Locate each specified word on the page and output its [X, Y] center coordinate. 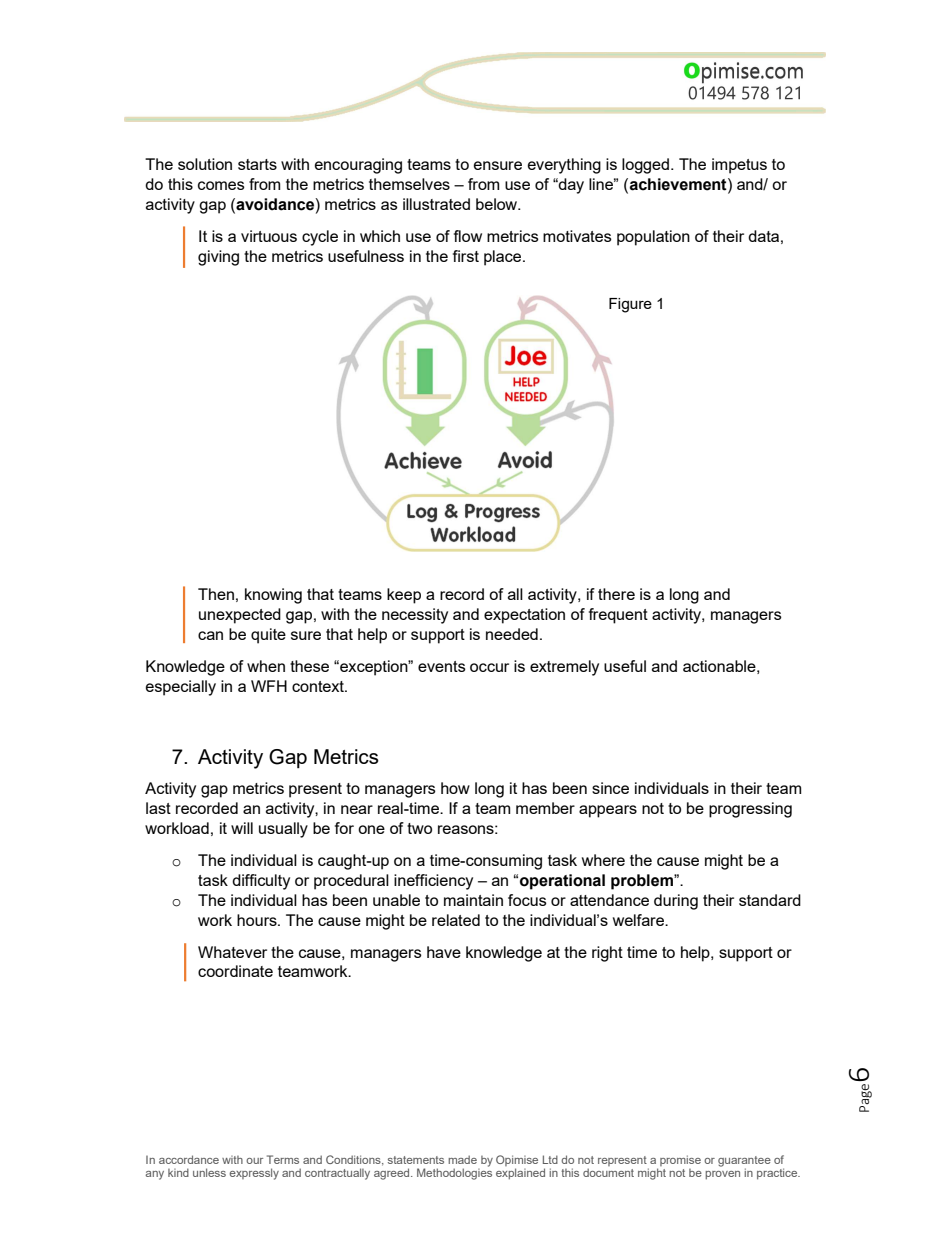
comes [221, 185]
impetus [739, 166]
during [676, 902]
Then [216, 594]
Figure [630, 305]
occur [489, 667]
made [462, 1159]
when [266, 666]
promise [680, 1160]
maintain [473, 900]
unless [209, 1172]
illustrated [436, 204]
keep [404, 596]
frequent [618, 616]
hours [258, 920]
